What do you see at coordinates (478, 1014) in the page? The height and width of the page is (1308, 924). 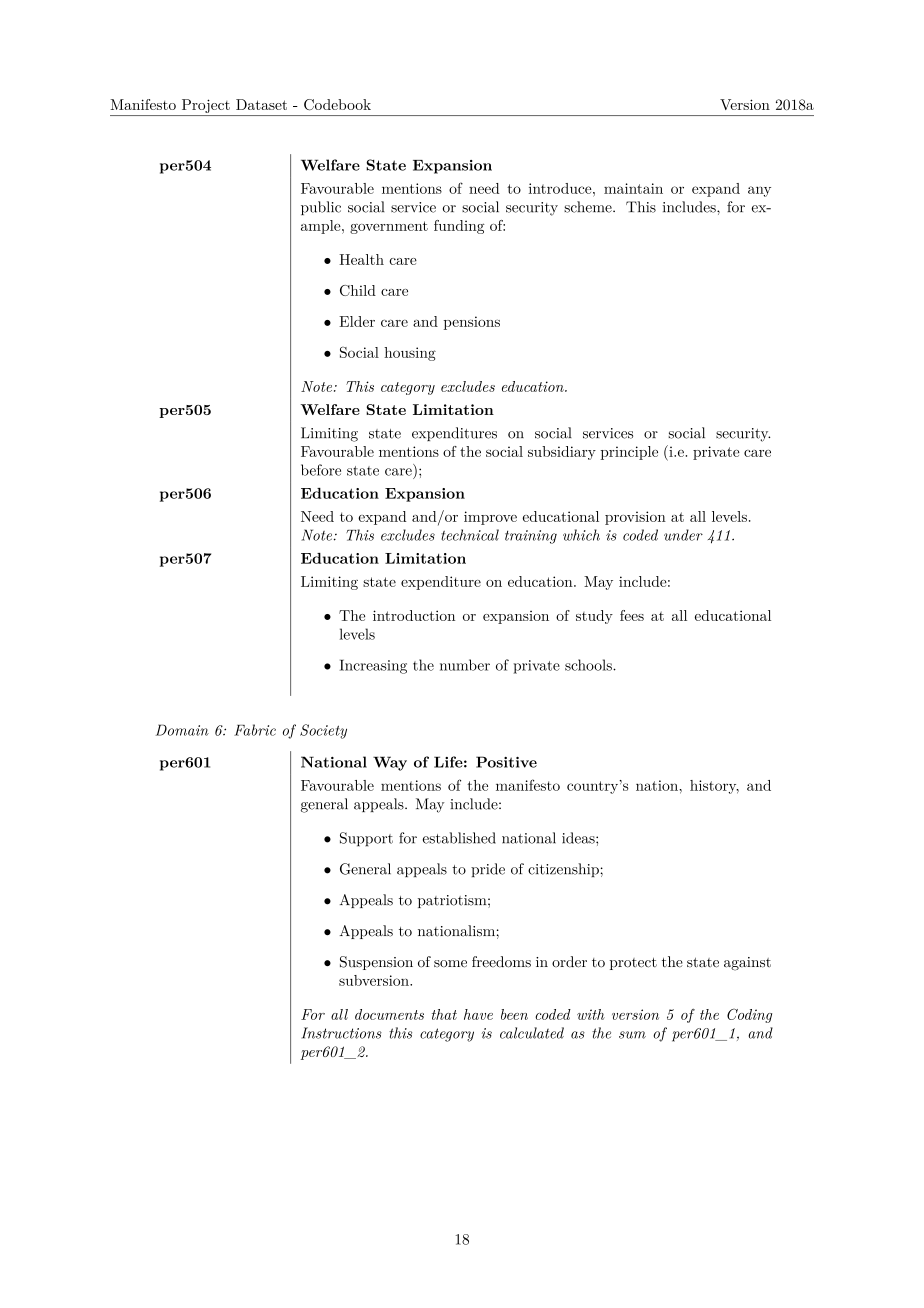 I see `have` at bounding box center [478, 1014].
